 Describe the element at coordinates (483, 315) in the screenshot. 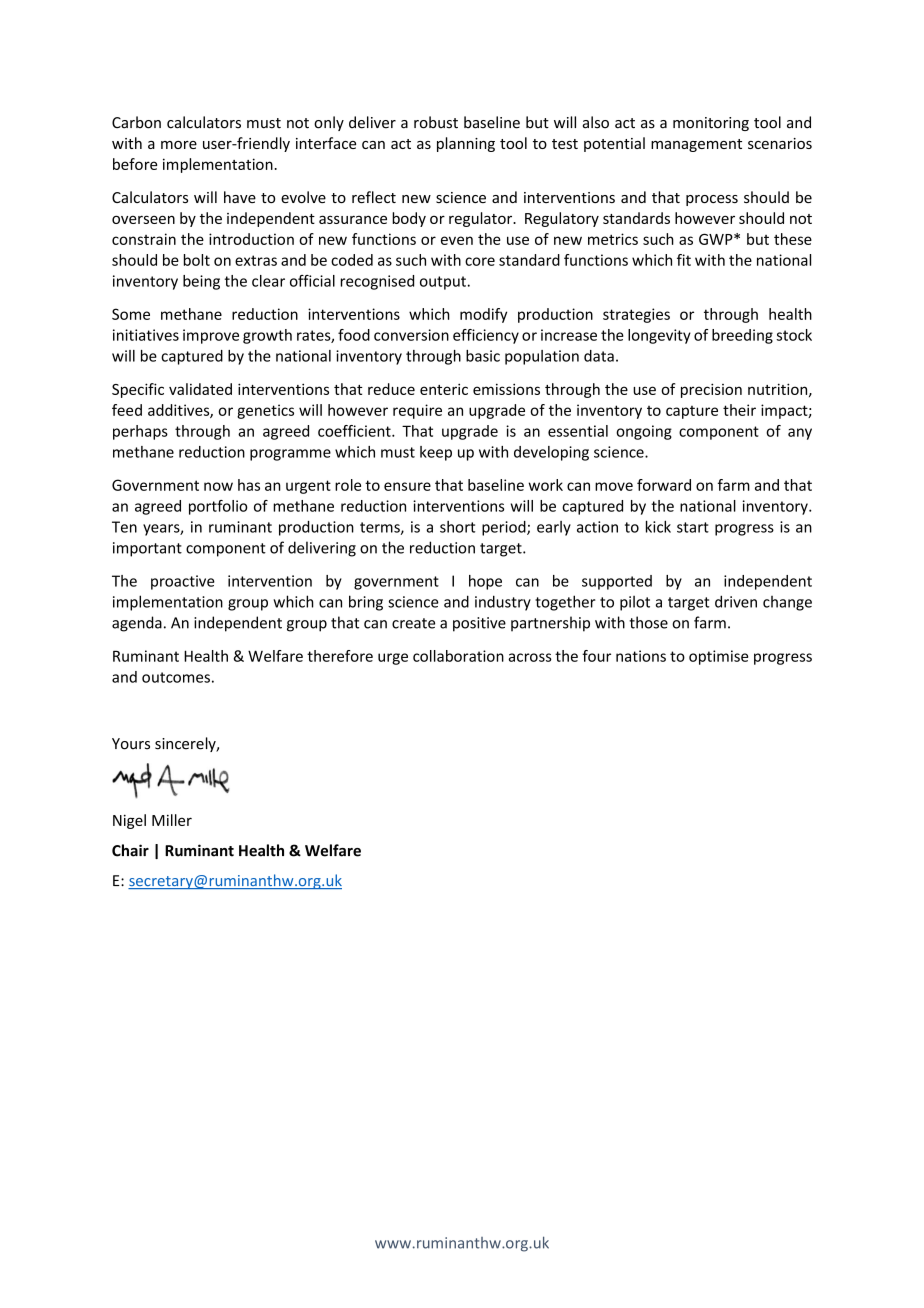

I see `modify` at that location.
